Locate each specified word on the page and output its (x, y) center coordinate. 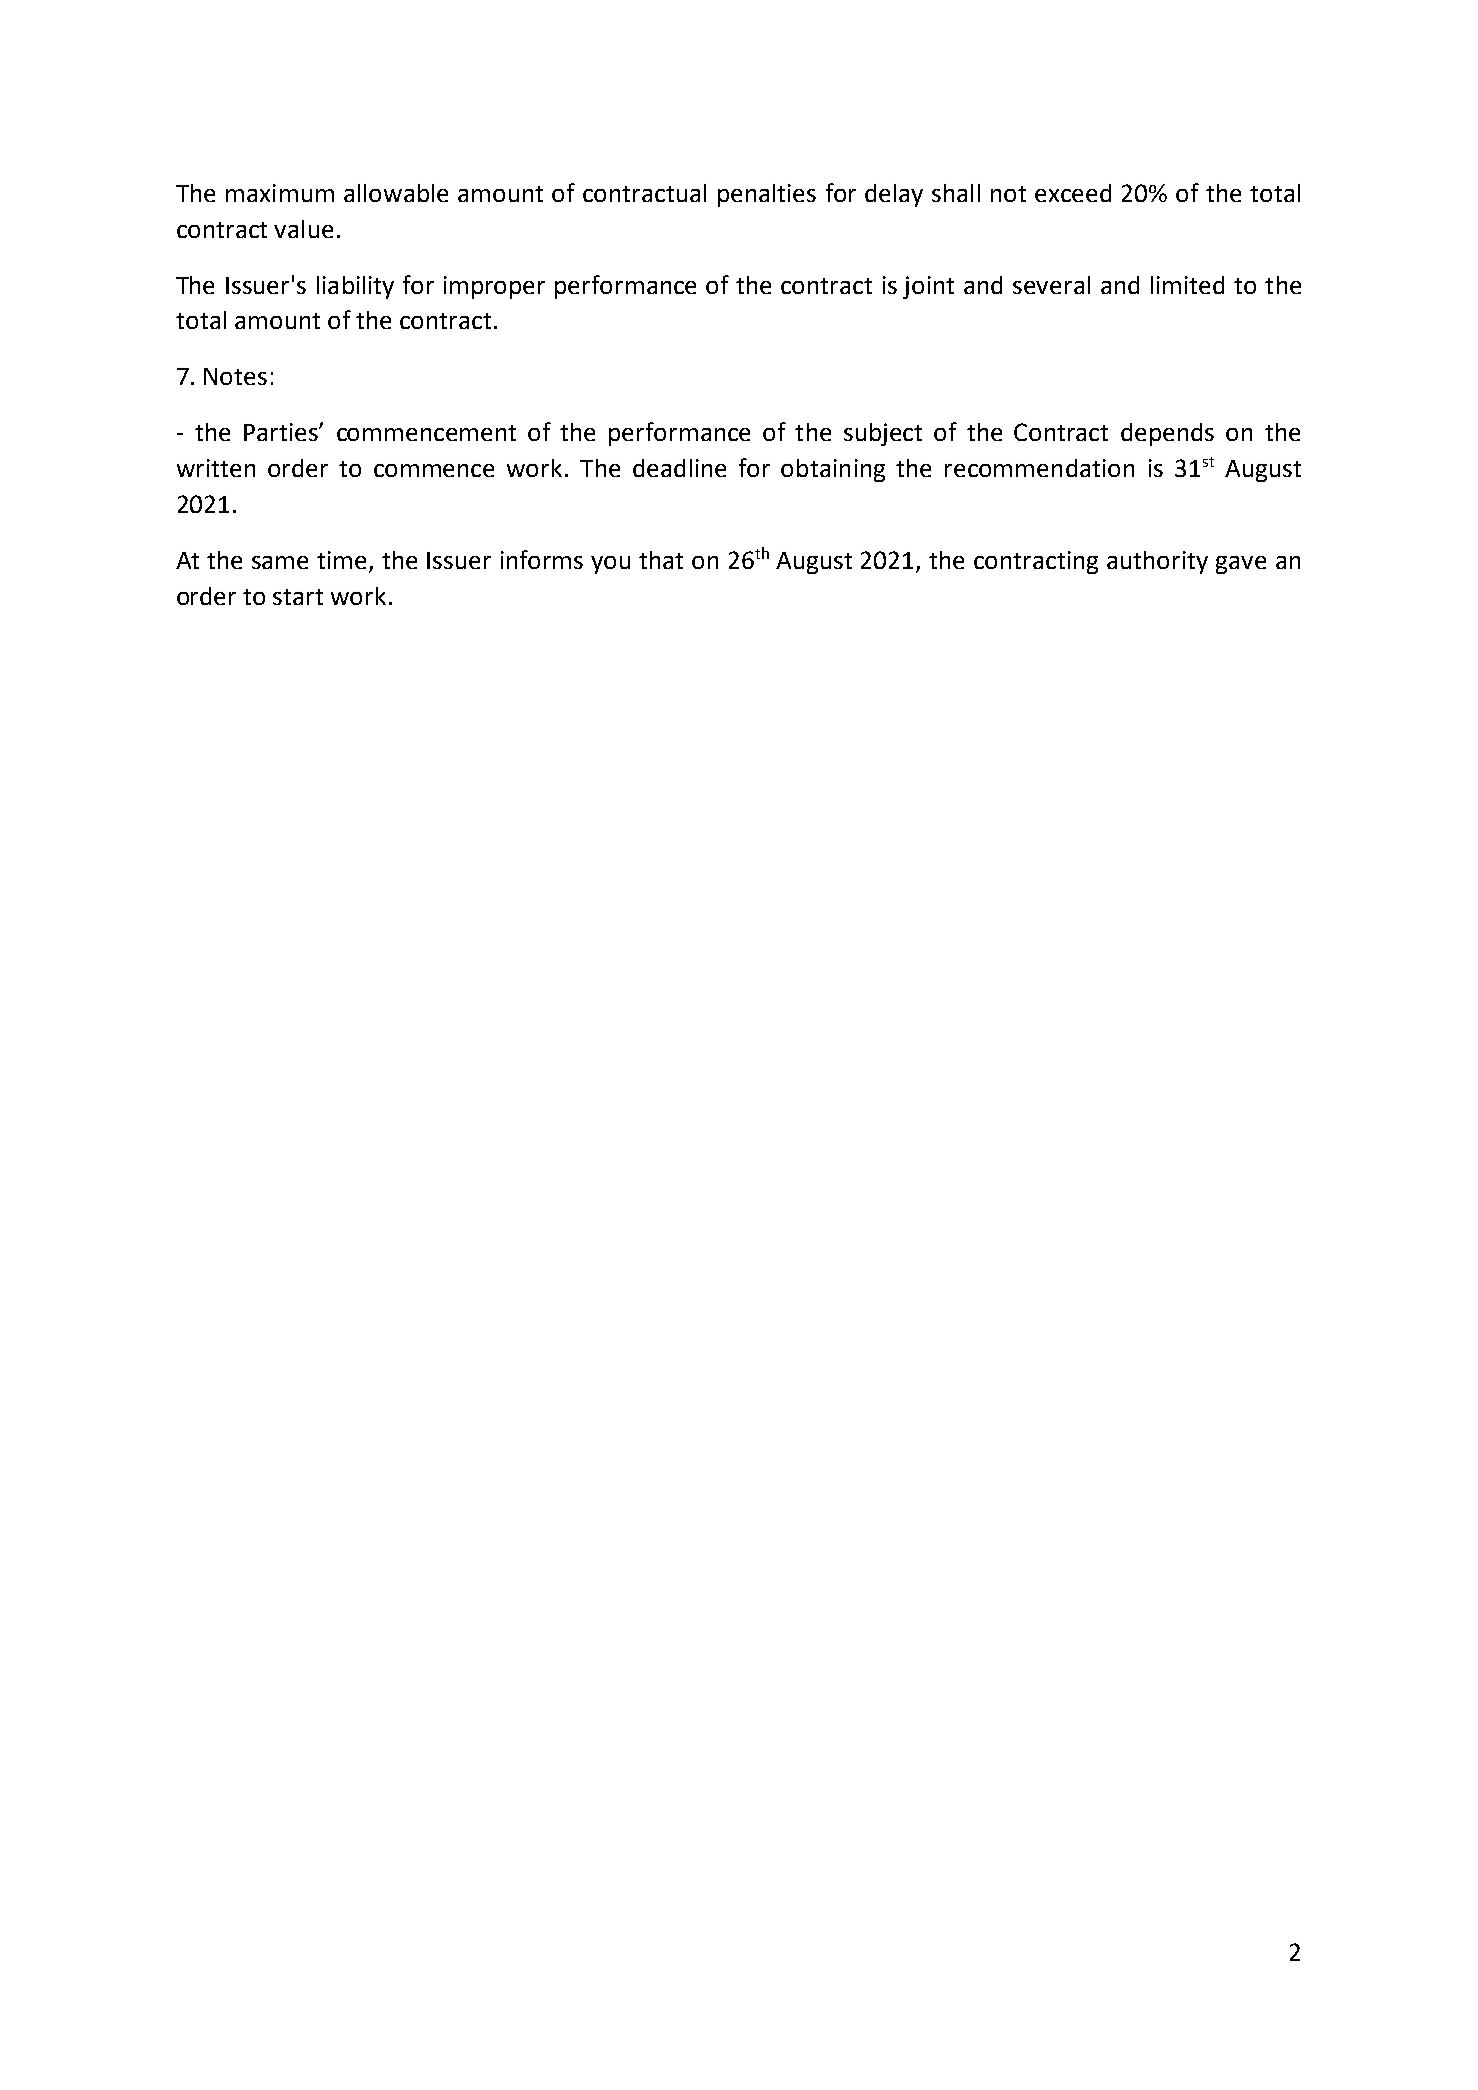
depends (1167, 434)
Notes (235, 376)
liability (355, 287)
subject (883, 434)
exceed (1073, 193)
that (661, 560)
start (298, 597)
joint (928, 287)
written (216, 468)
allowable (396, 193)
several (1051, 285)
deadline (679, 468)
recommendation (1039, 468)
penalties (767, 195)
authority (1157, 562)
